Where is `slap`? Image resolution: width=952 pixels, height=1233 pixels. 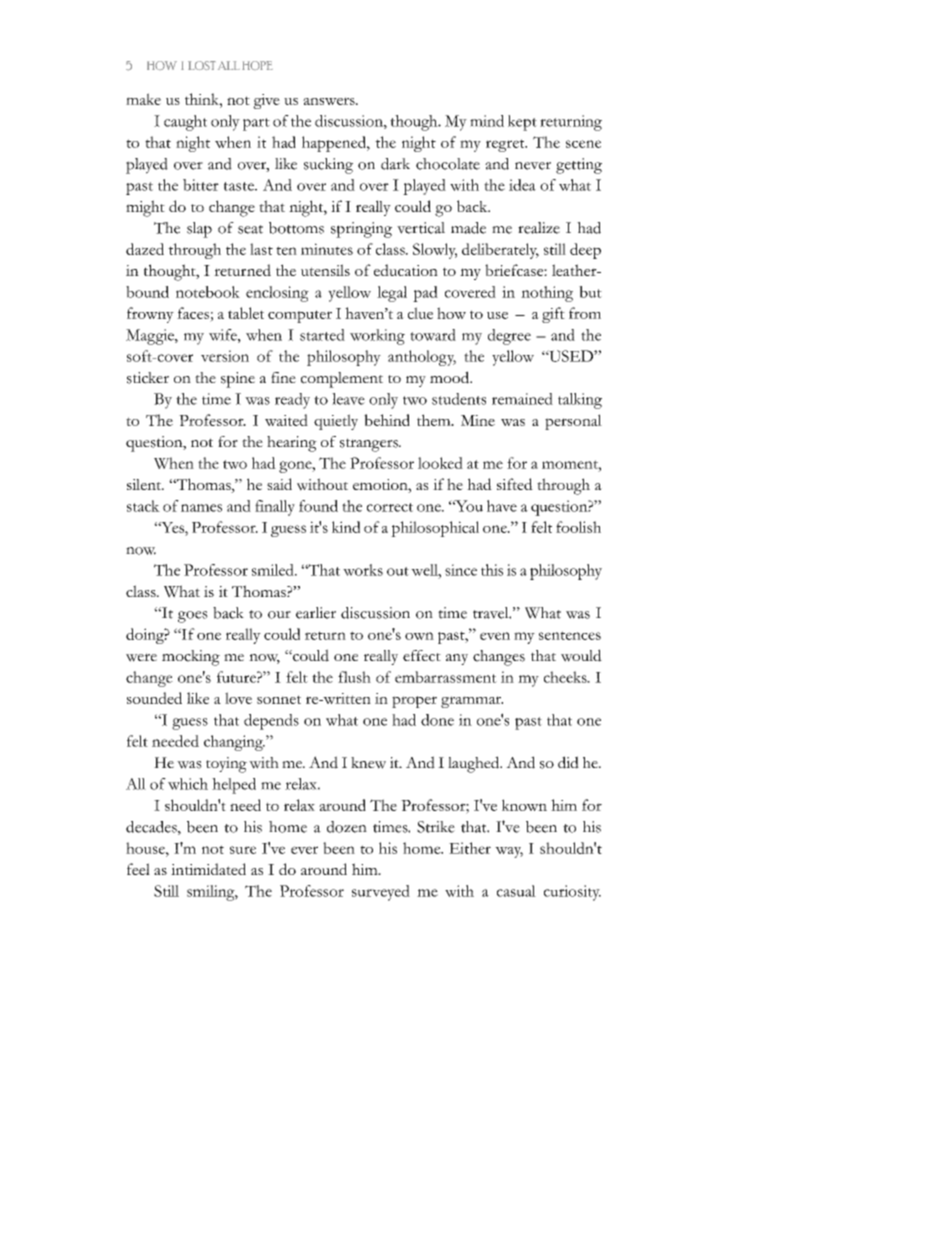 slap is located at coordinates (199, 230).
